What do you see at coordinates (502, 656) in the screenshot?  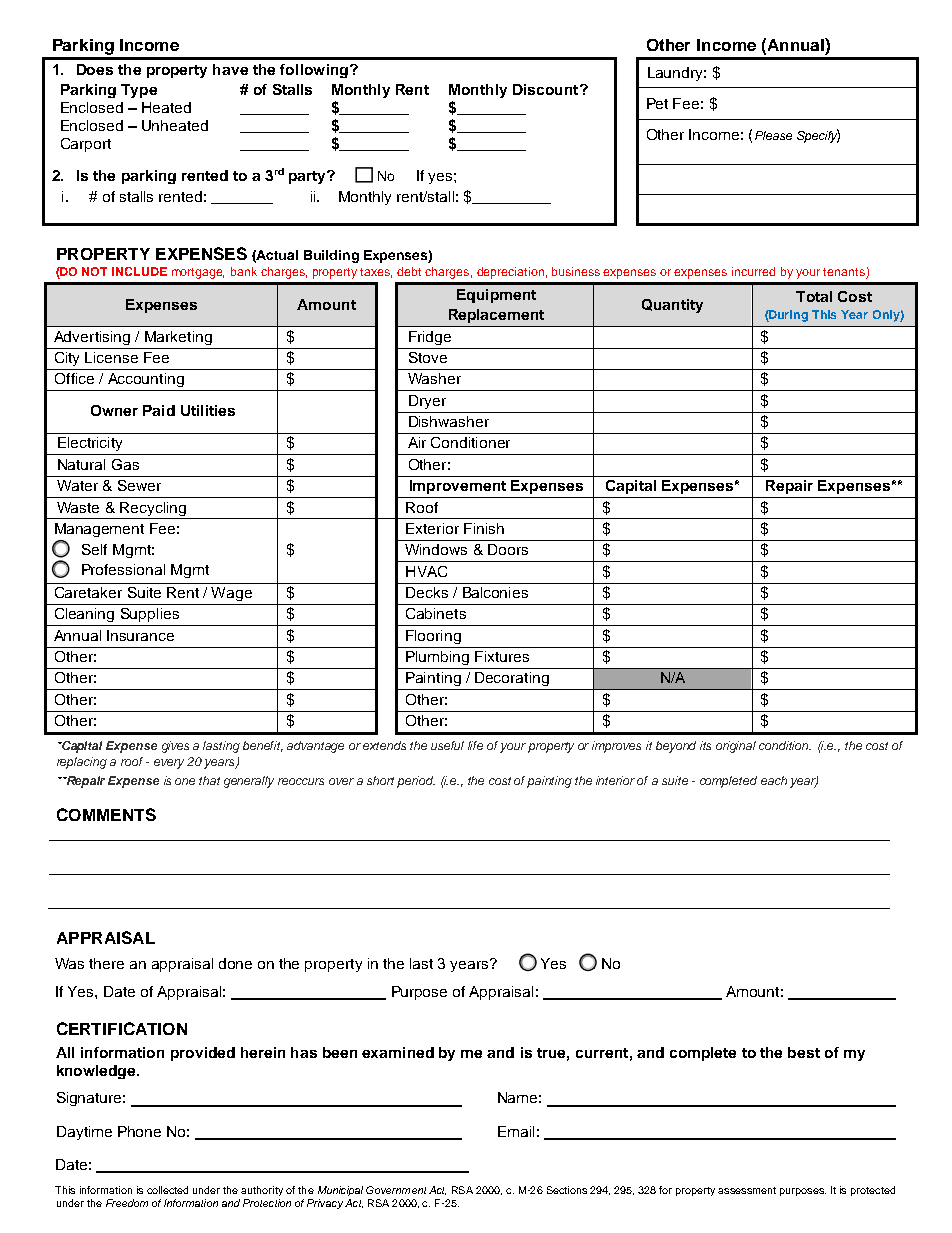 I see `Fixtures` at bounding box center [502, 656].
